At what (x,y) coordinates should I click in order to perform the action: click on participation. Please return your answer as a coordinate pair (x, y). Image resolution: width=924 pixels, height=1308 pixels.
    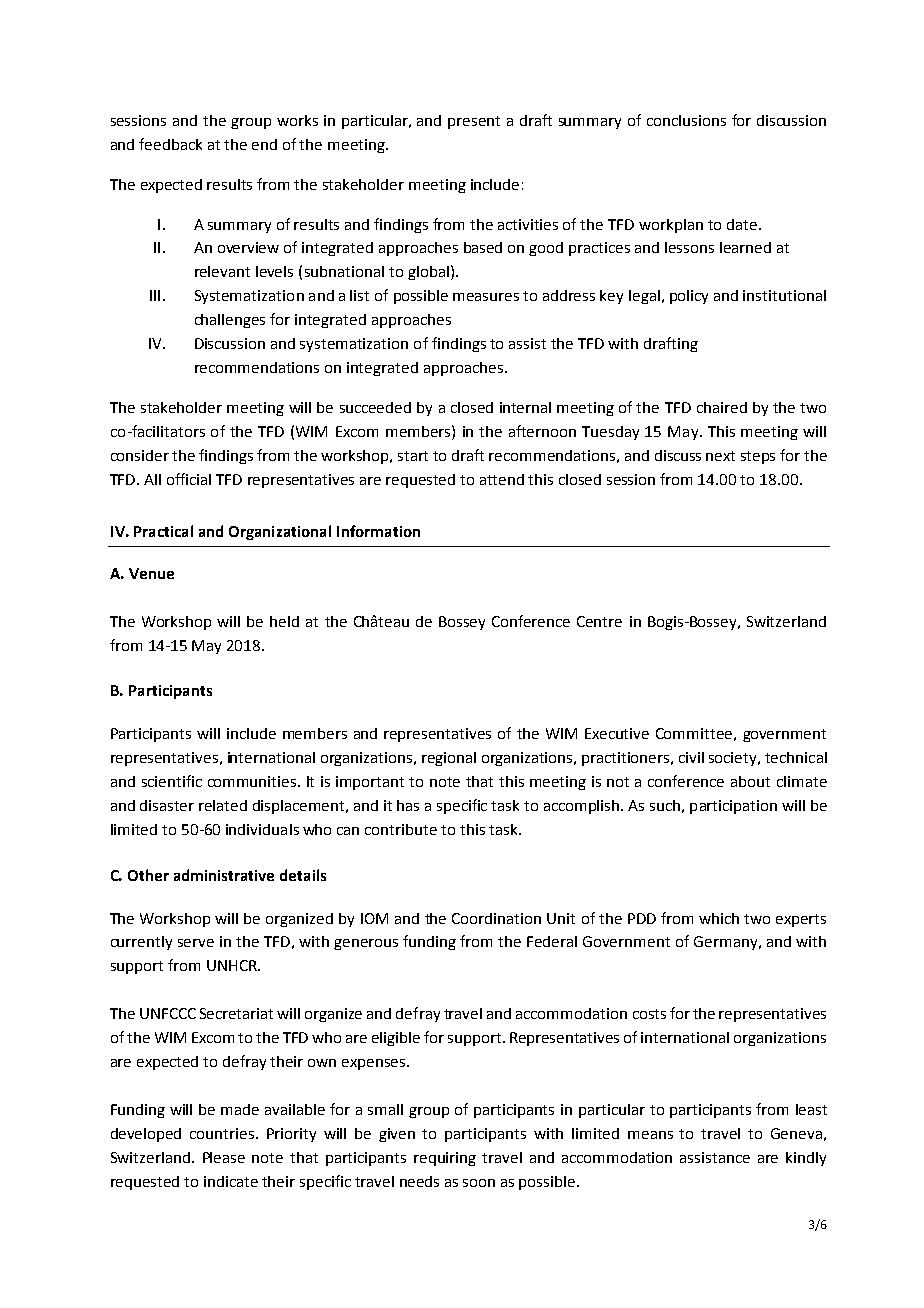
    Looking at the image, I should click on (733, 807).
